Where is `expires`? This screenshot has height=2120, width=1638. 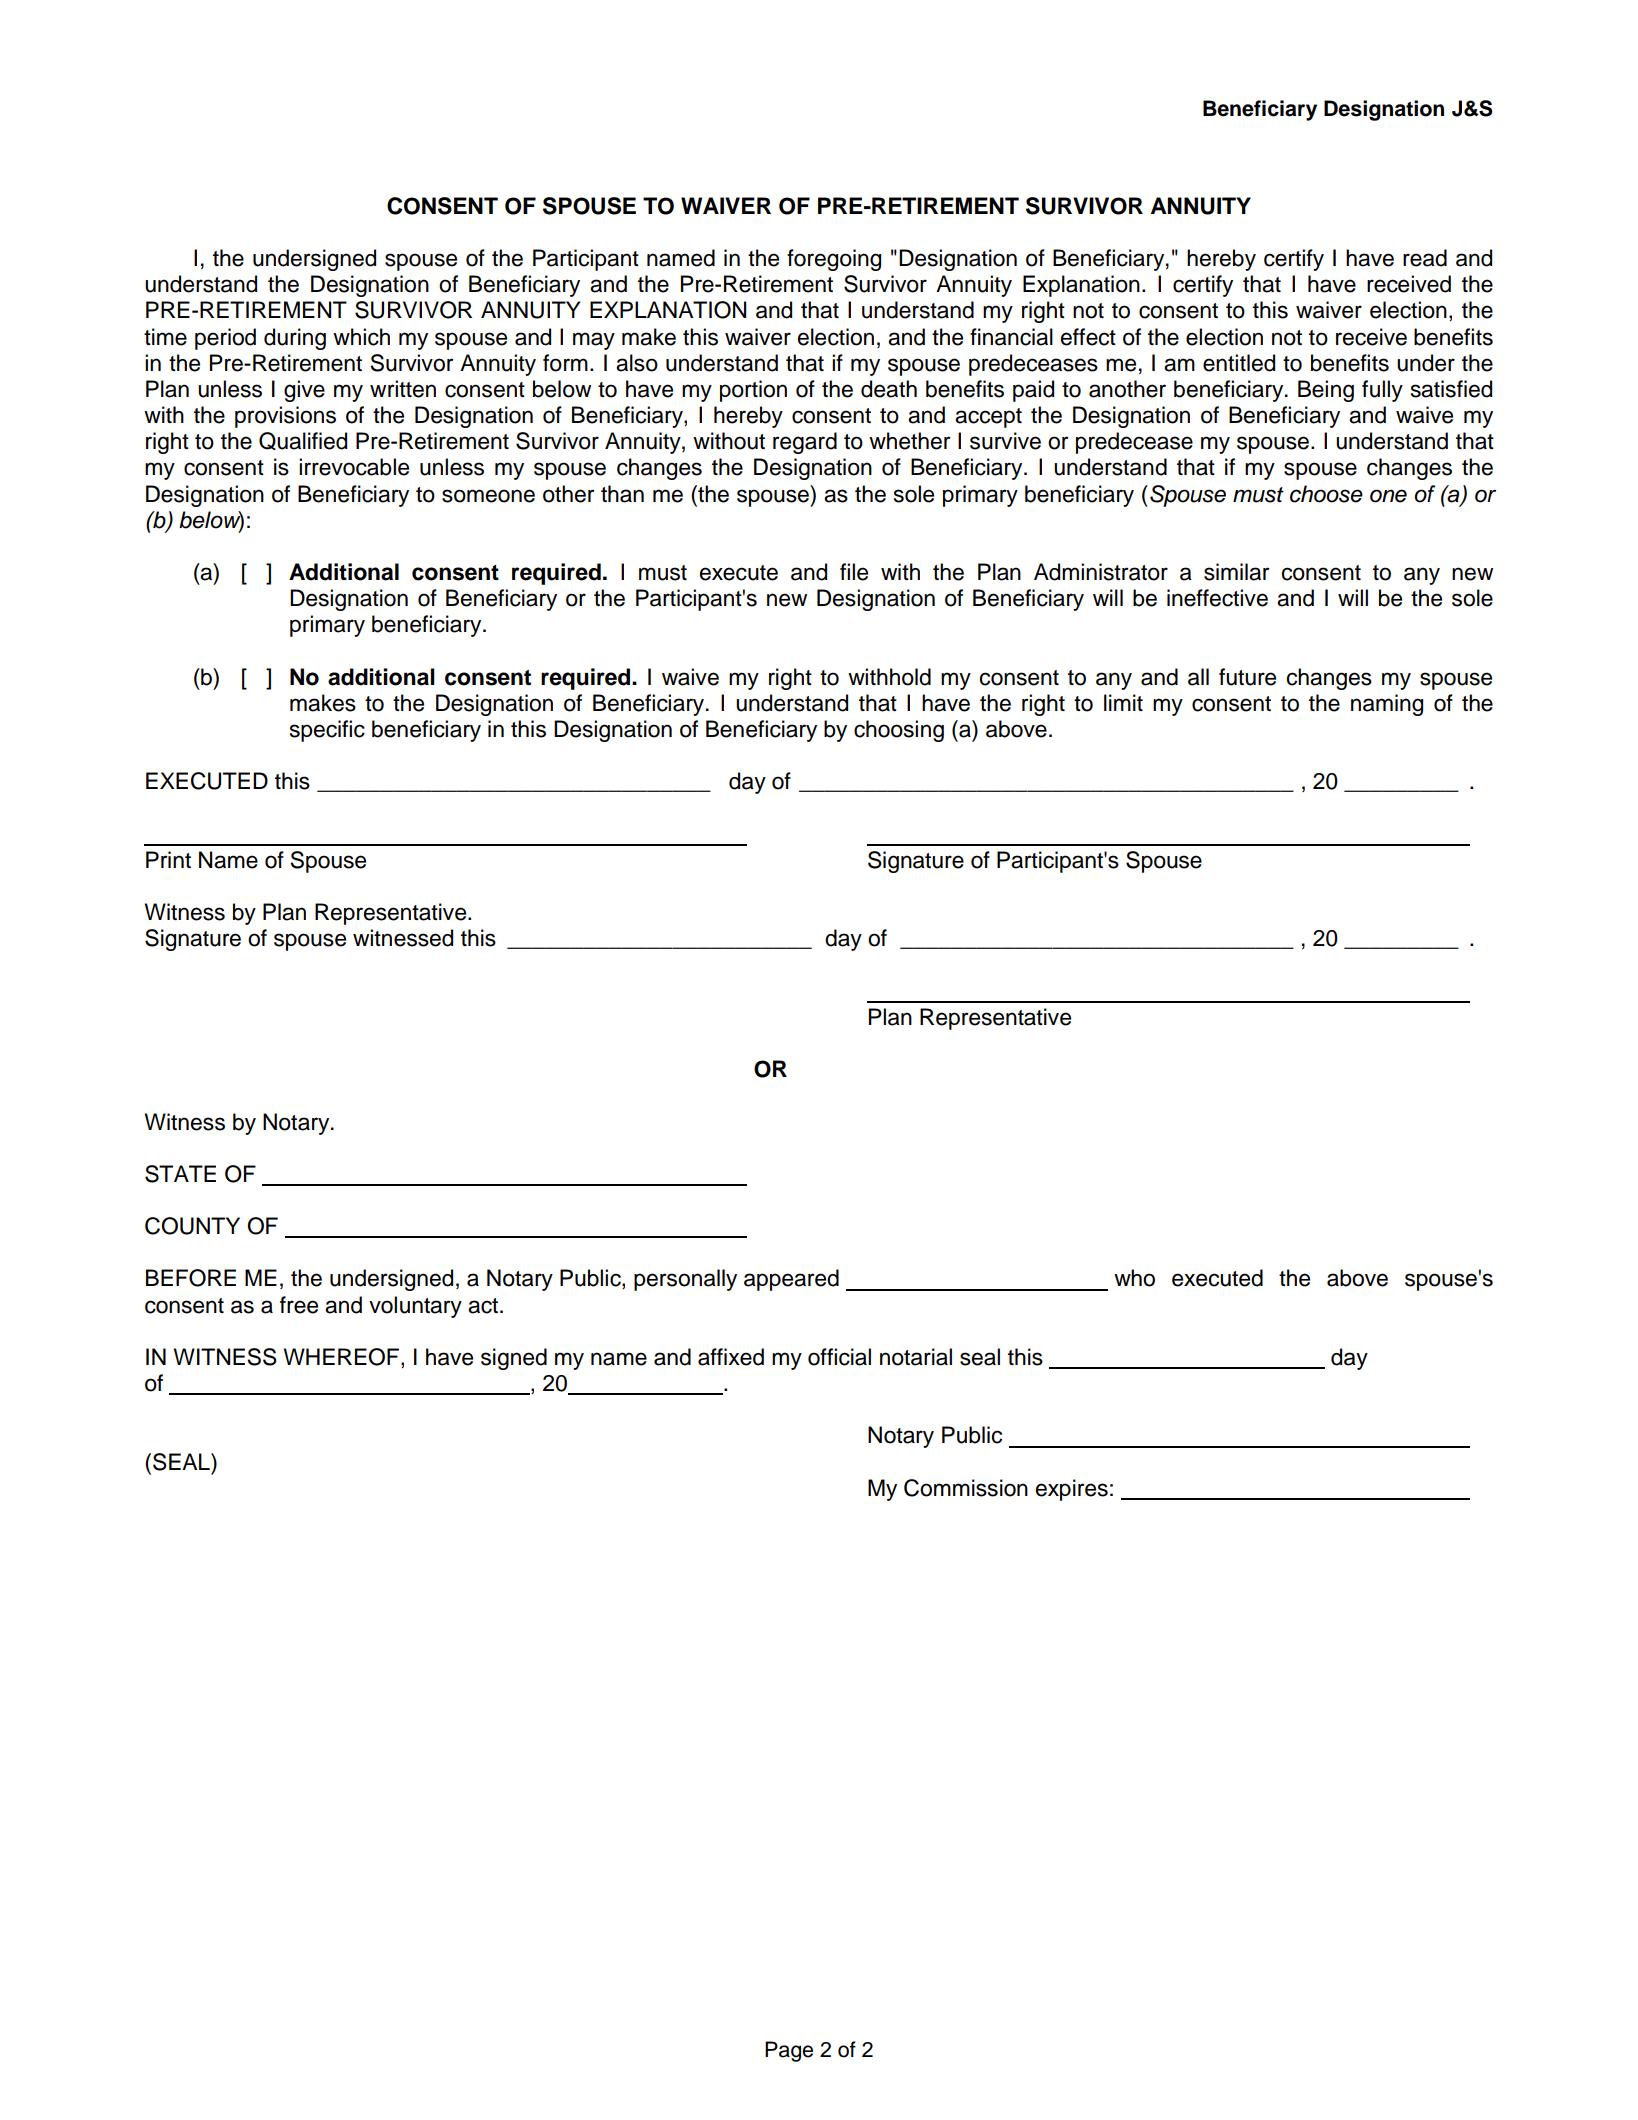
expires is located at coordinates (1072, 1490).
